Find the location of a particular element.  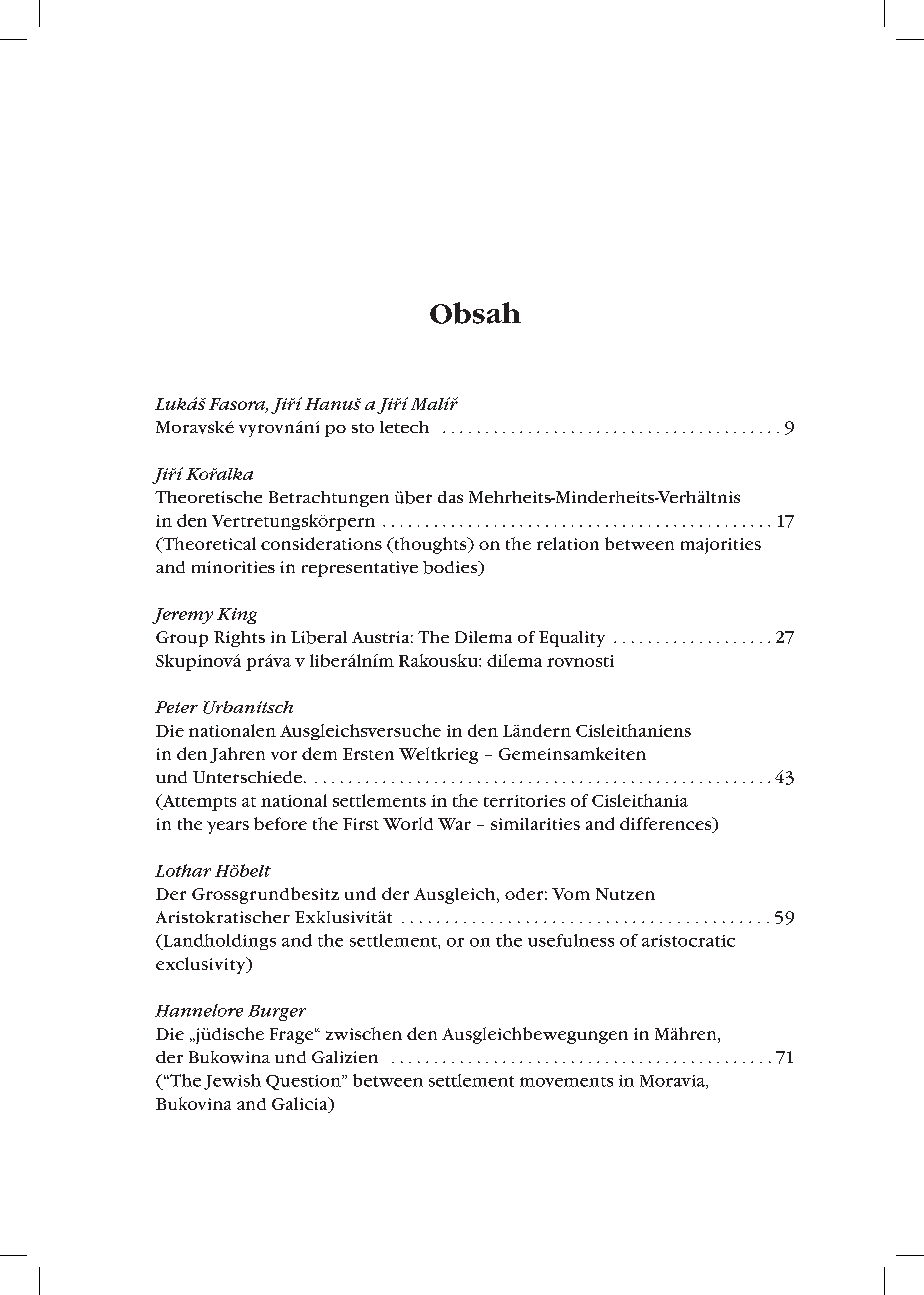

Theoretical is located at coordinates (208, 545).
